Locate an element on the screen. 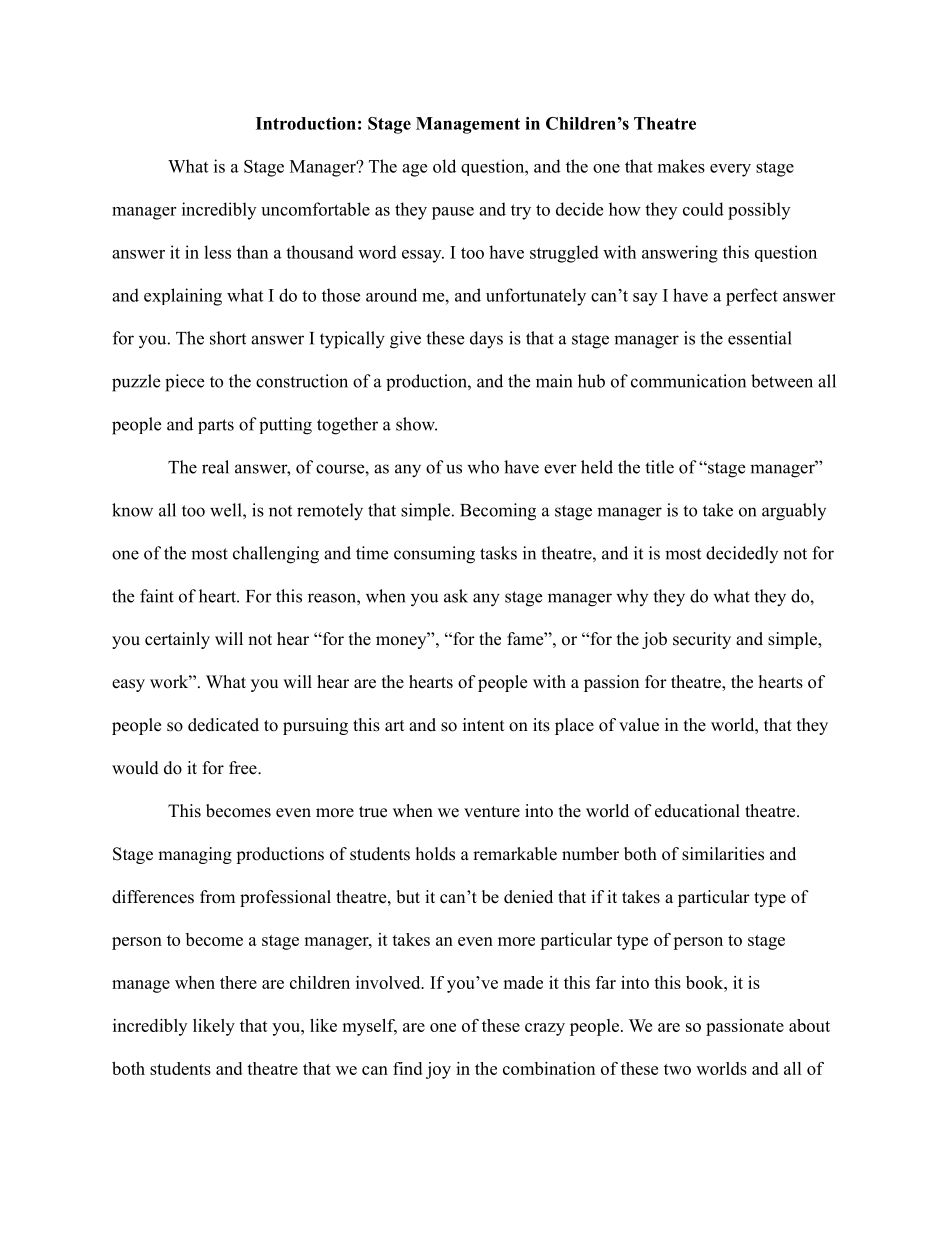  Introduction is located at coordinates (306, 123).
